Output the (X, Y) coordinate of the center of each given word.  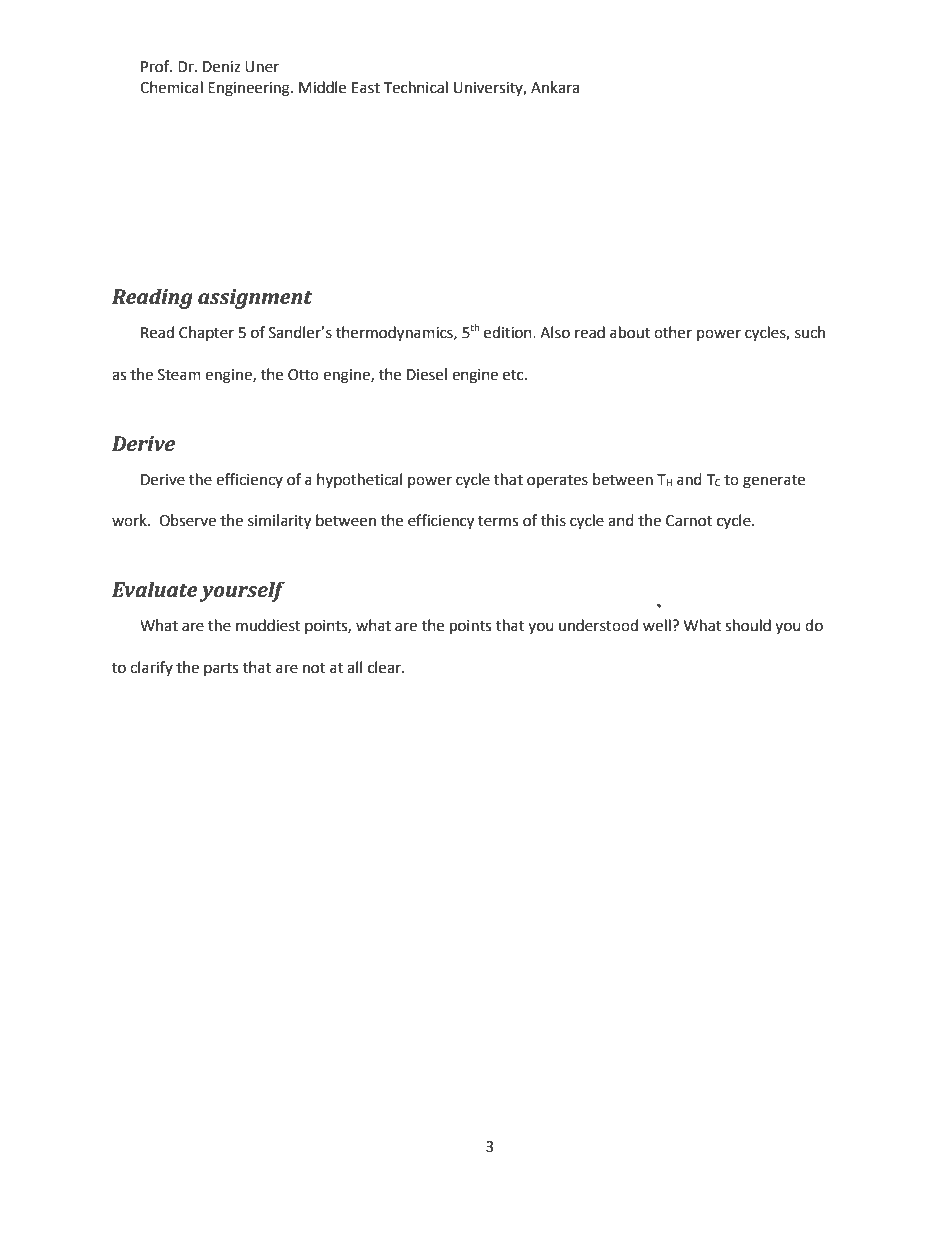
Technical (415, 87)
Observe (187, 520)
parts (221, 669)
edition (509, 332)
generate (774, 482)
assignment (255, 299)
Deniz (221, 67)
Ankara (555, 87)
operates (557, 482)
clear (386, 667)
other (673, 332)
